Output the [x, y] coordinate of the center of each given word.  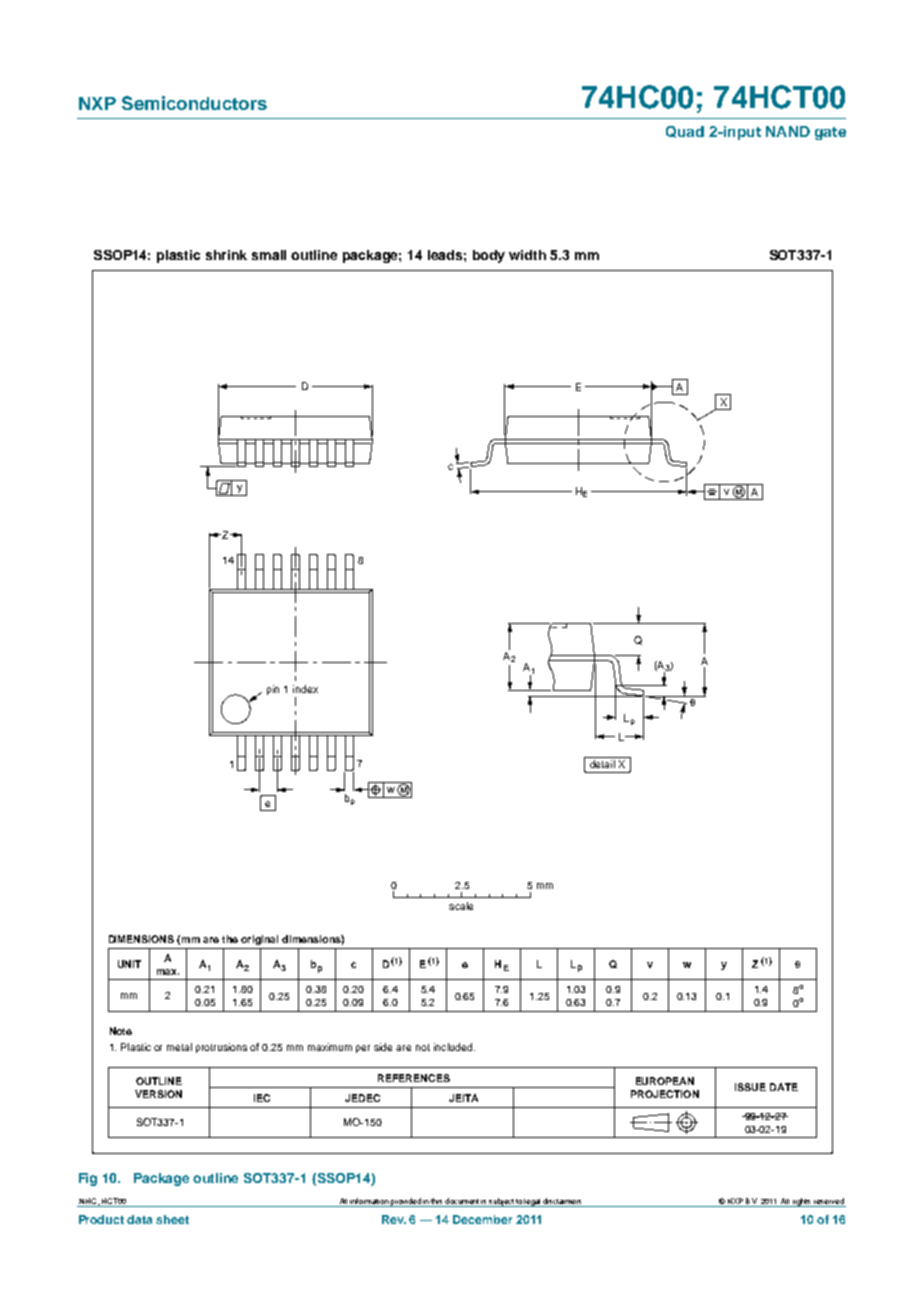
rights [802, 1202]
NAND [788, 131]
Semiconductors [194, 103]
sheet [172, 1219]
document [462, 1201]
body [489, 256]
